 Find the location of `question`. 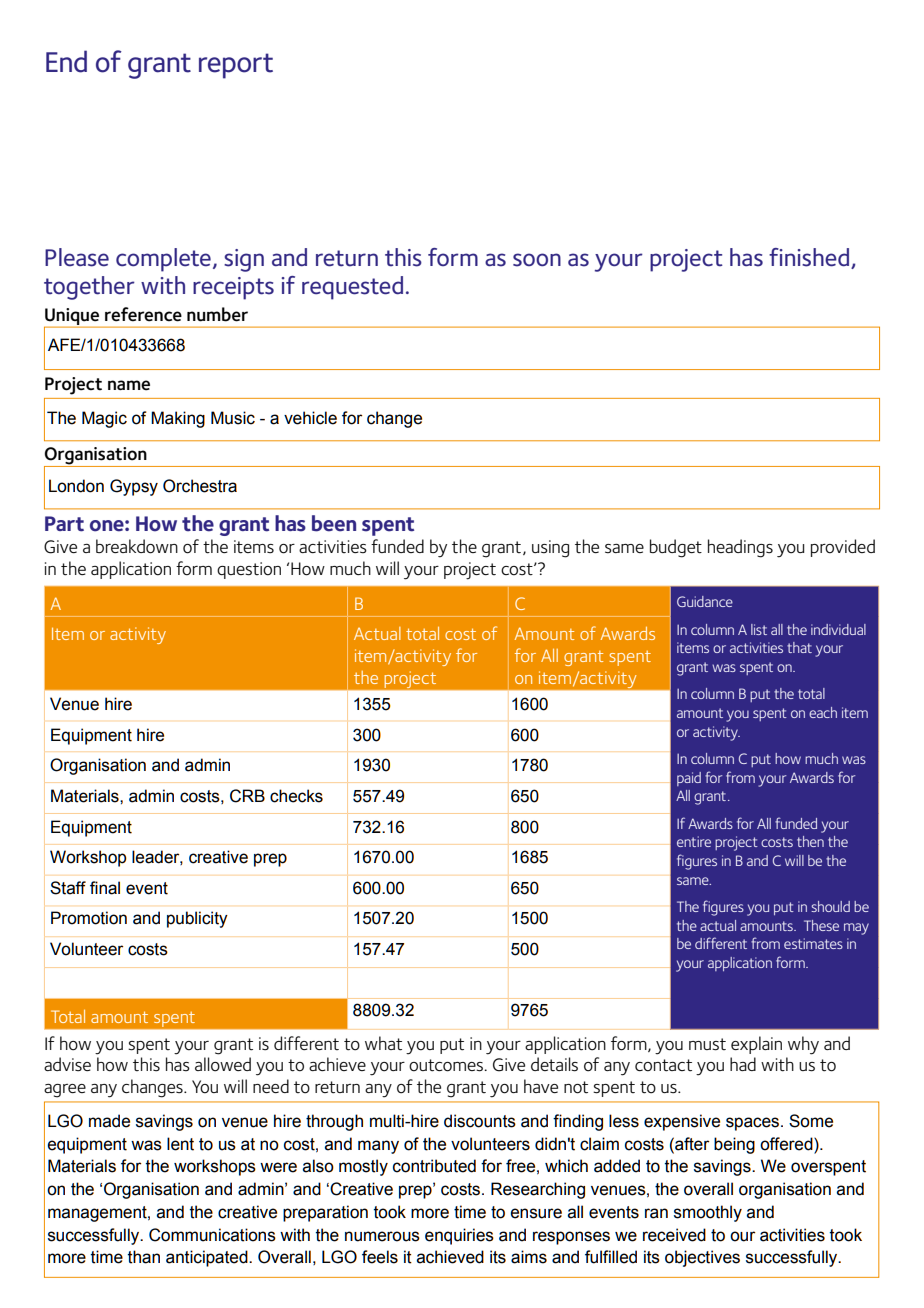

question is located at coordinates (249, 570).
